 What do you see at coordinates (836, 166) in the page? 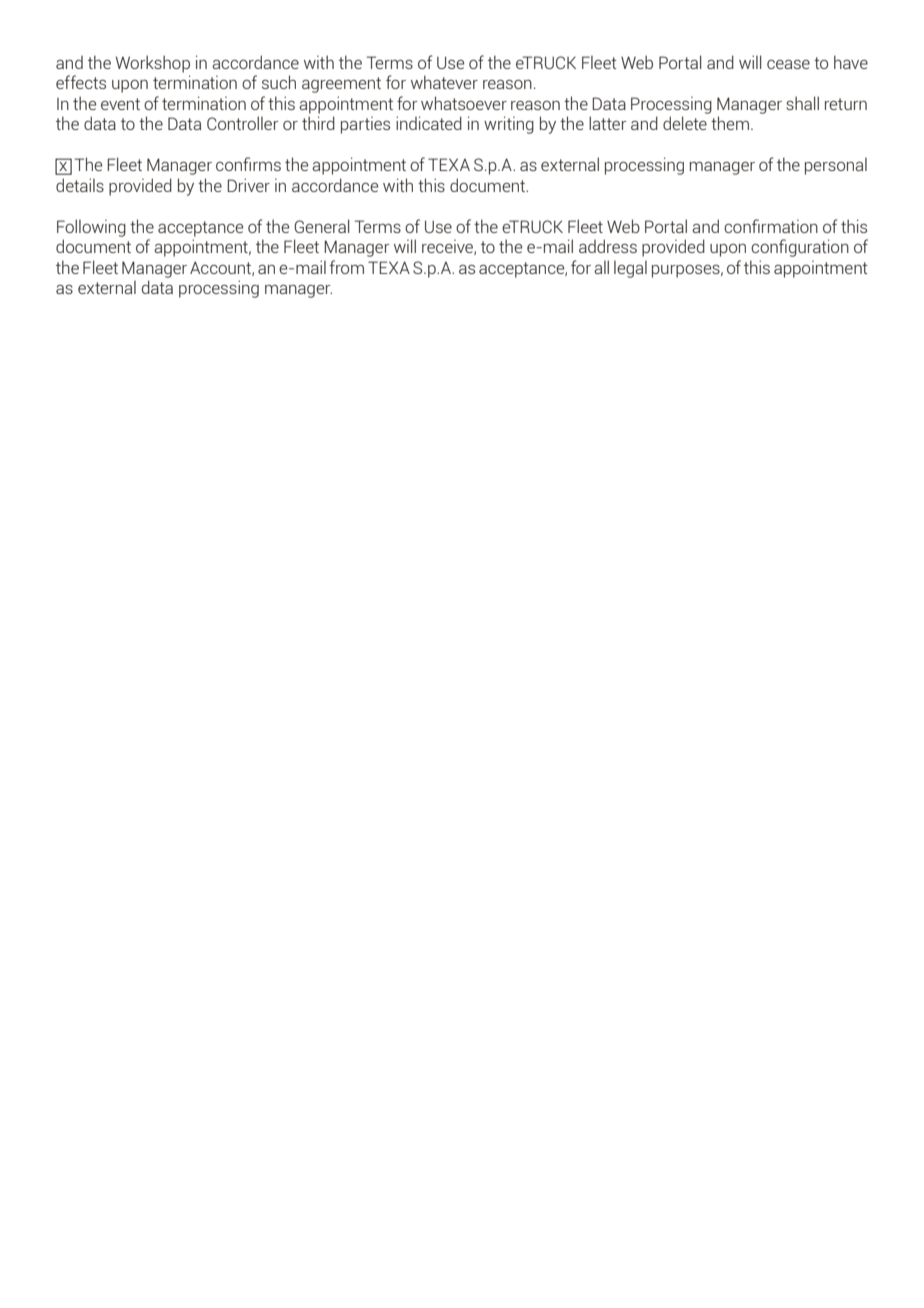
I see `personal` at bounding box center [836, 166].
